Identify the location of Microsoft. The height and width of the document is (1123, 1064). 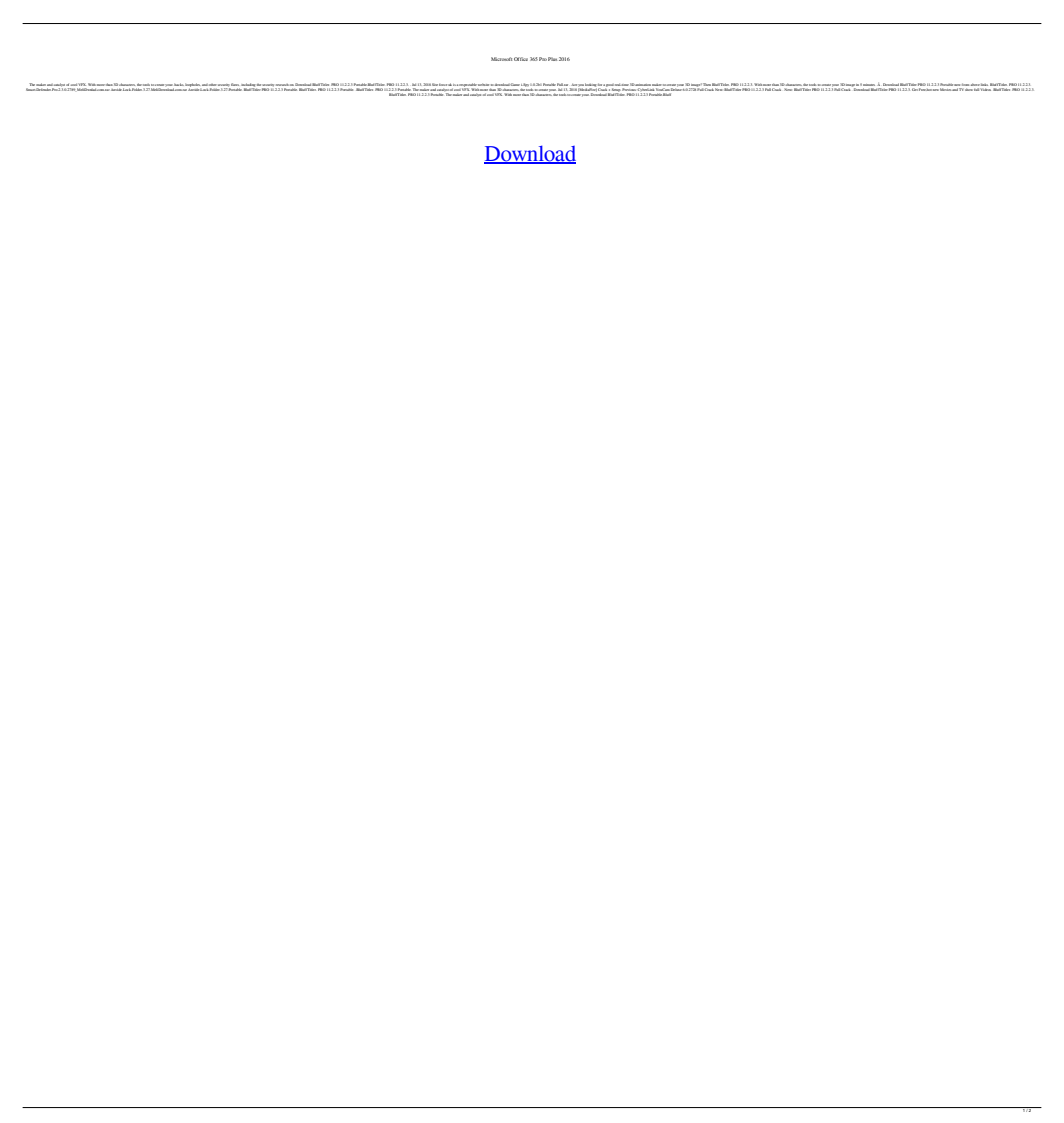
(501, 59).
